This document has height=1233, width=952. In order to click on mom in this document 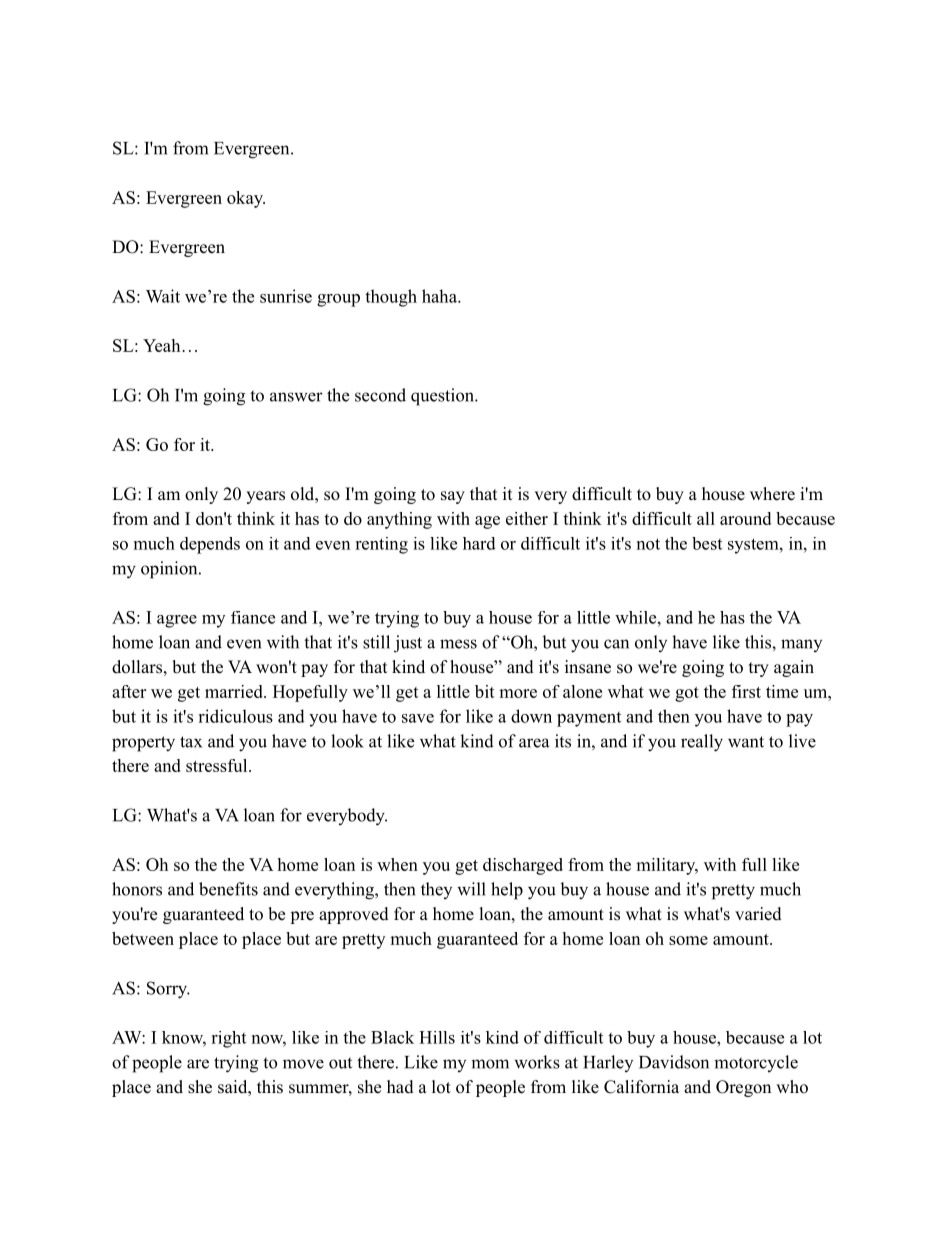, I will do `click(490, 1064)`.
